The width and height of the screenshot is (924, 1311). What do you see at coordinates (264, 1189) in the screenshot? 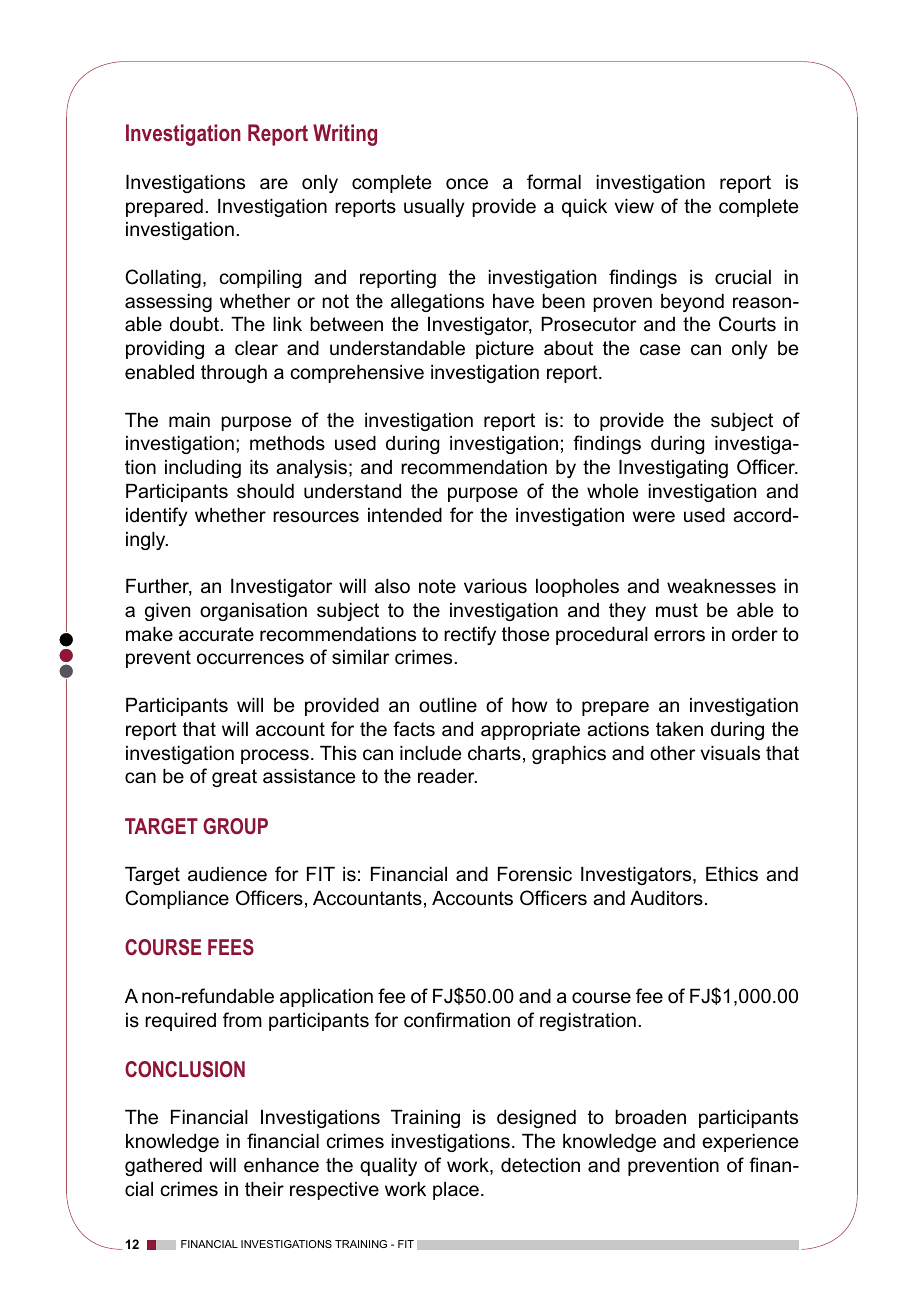
I see `their` at bounding box center [264, 1189].
